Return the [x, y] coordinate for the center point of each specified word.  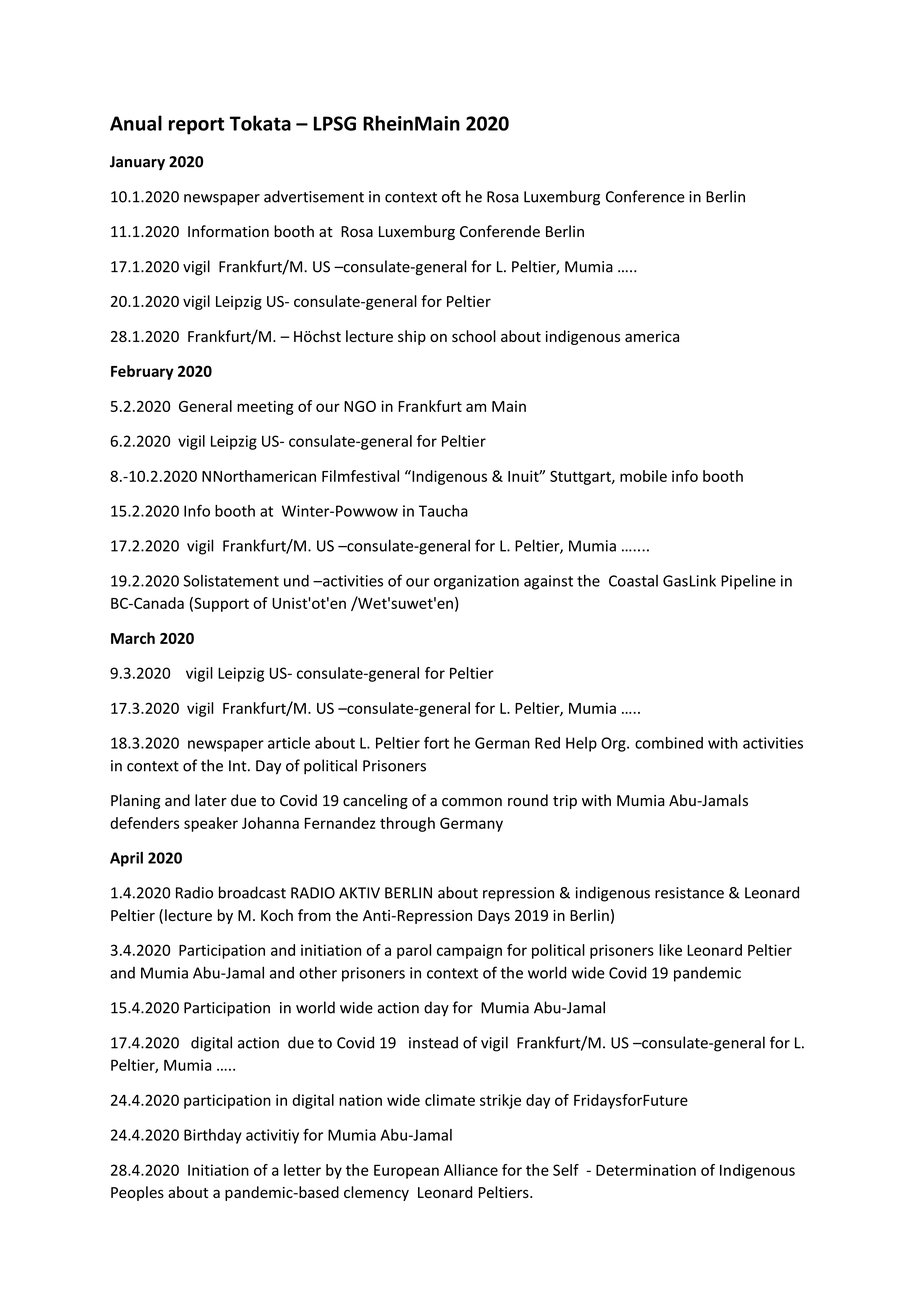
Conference [645, 196]
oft [451, 196]
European [406, 1171]
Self [566, 1170]
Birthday [213, 1136]
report [196, 126]
